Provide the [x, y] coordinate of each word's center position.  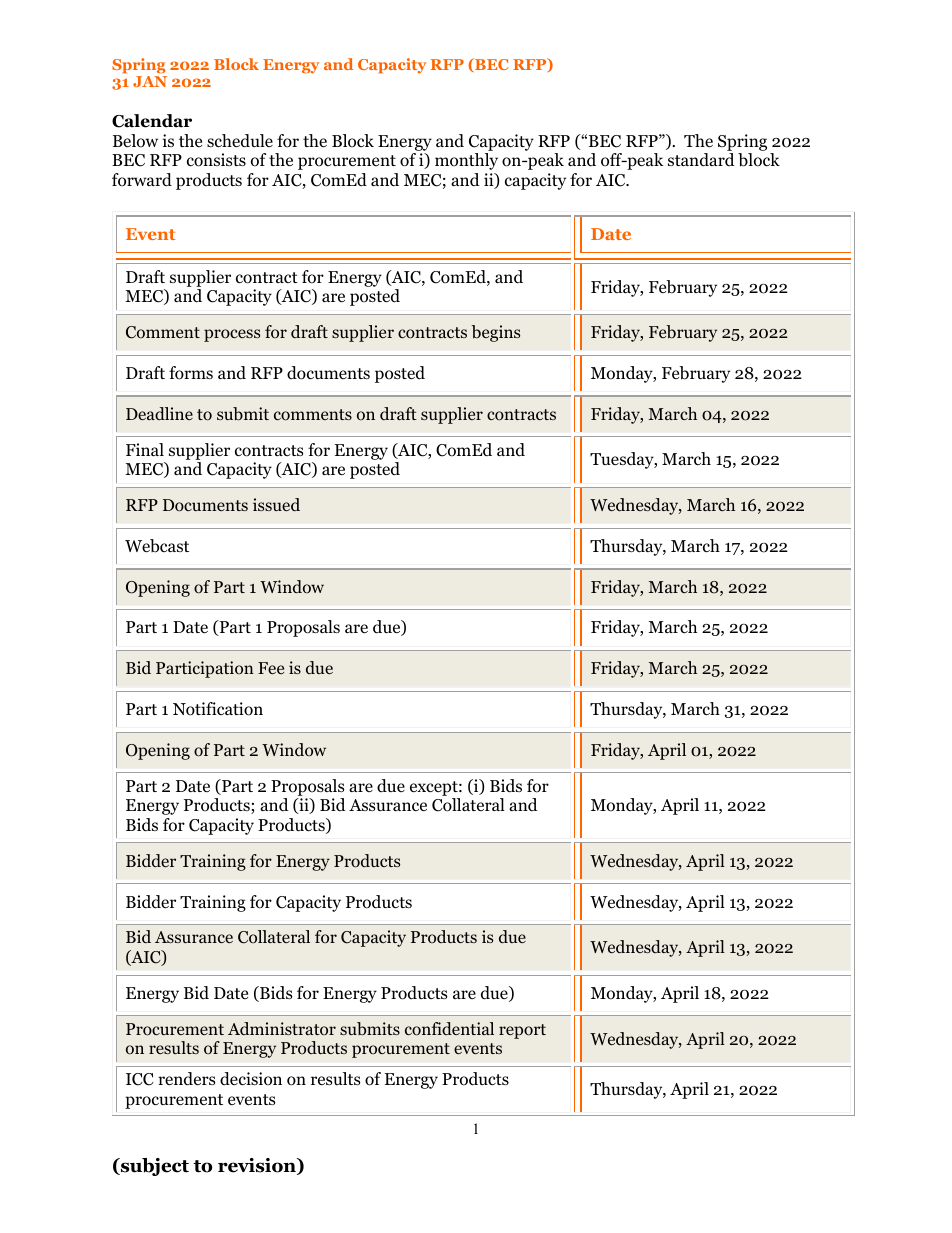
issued [276, 504]
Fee [271, 668]
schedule [240, 141]
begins [495, 333]
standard [701, 160]
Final [145, 449]
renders [186, 1079]
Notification [218, 709]
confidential [449, 1029]
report [522, 1031]
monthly [466, 161]
